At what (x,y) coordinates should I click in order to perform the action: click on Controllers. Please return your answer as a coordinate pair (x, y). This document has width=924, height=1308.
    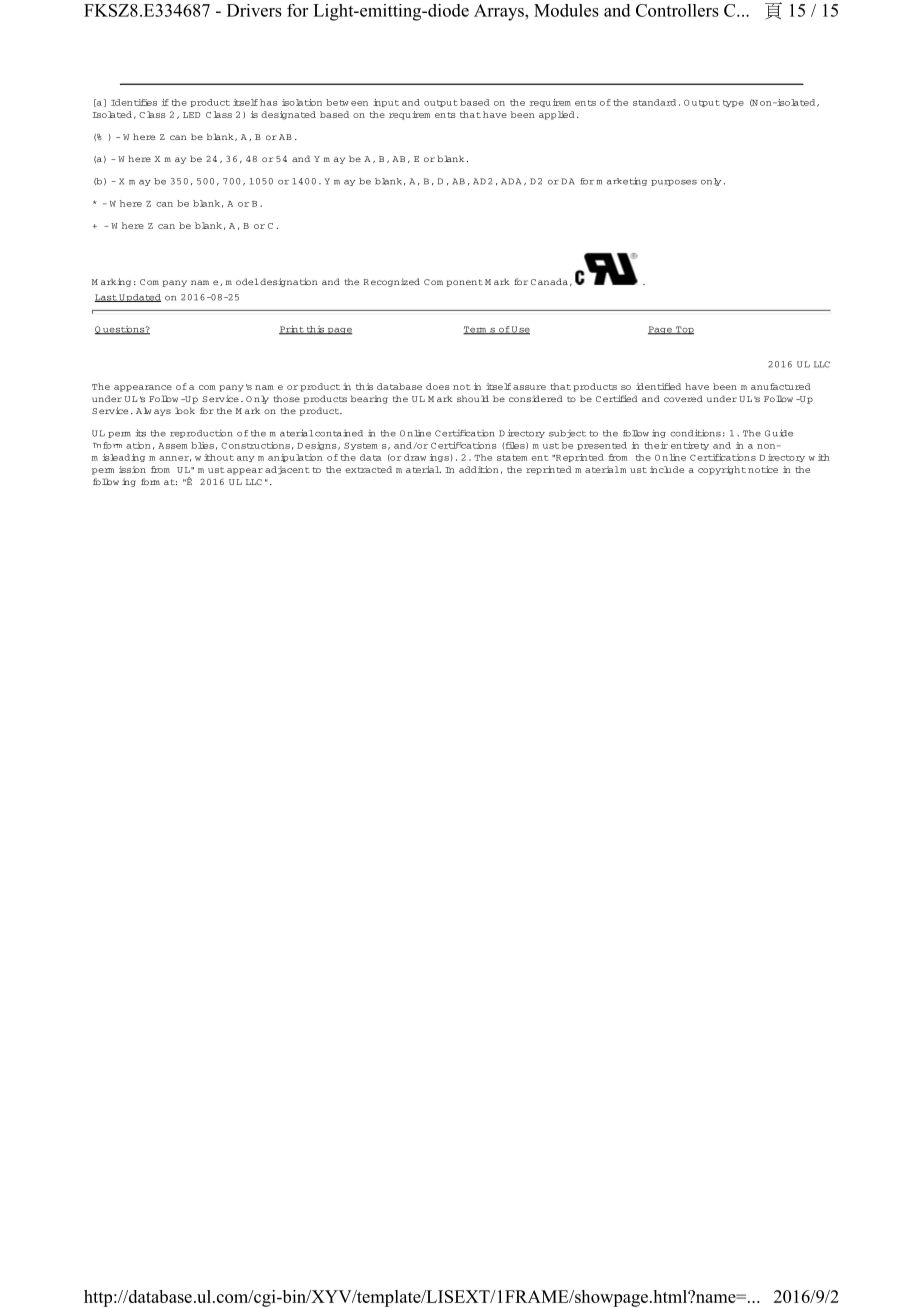
    Looking at the image, I should click on (677, 10).
